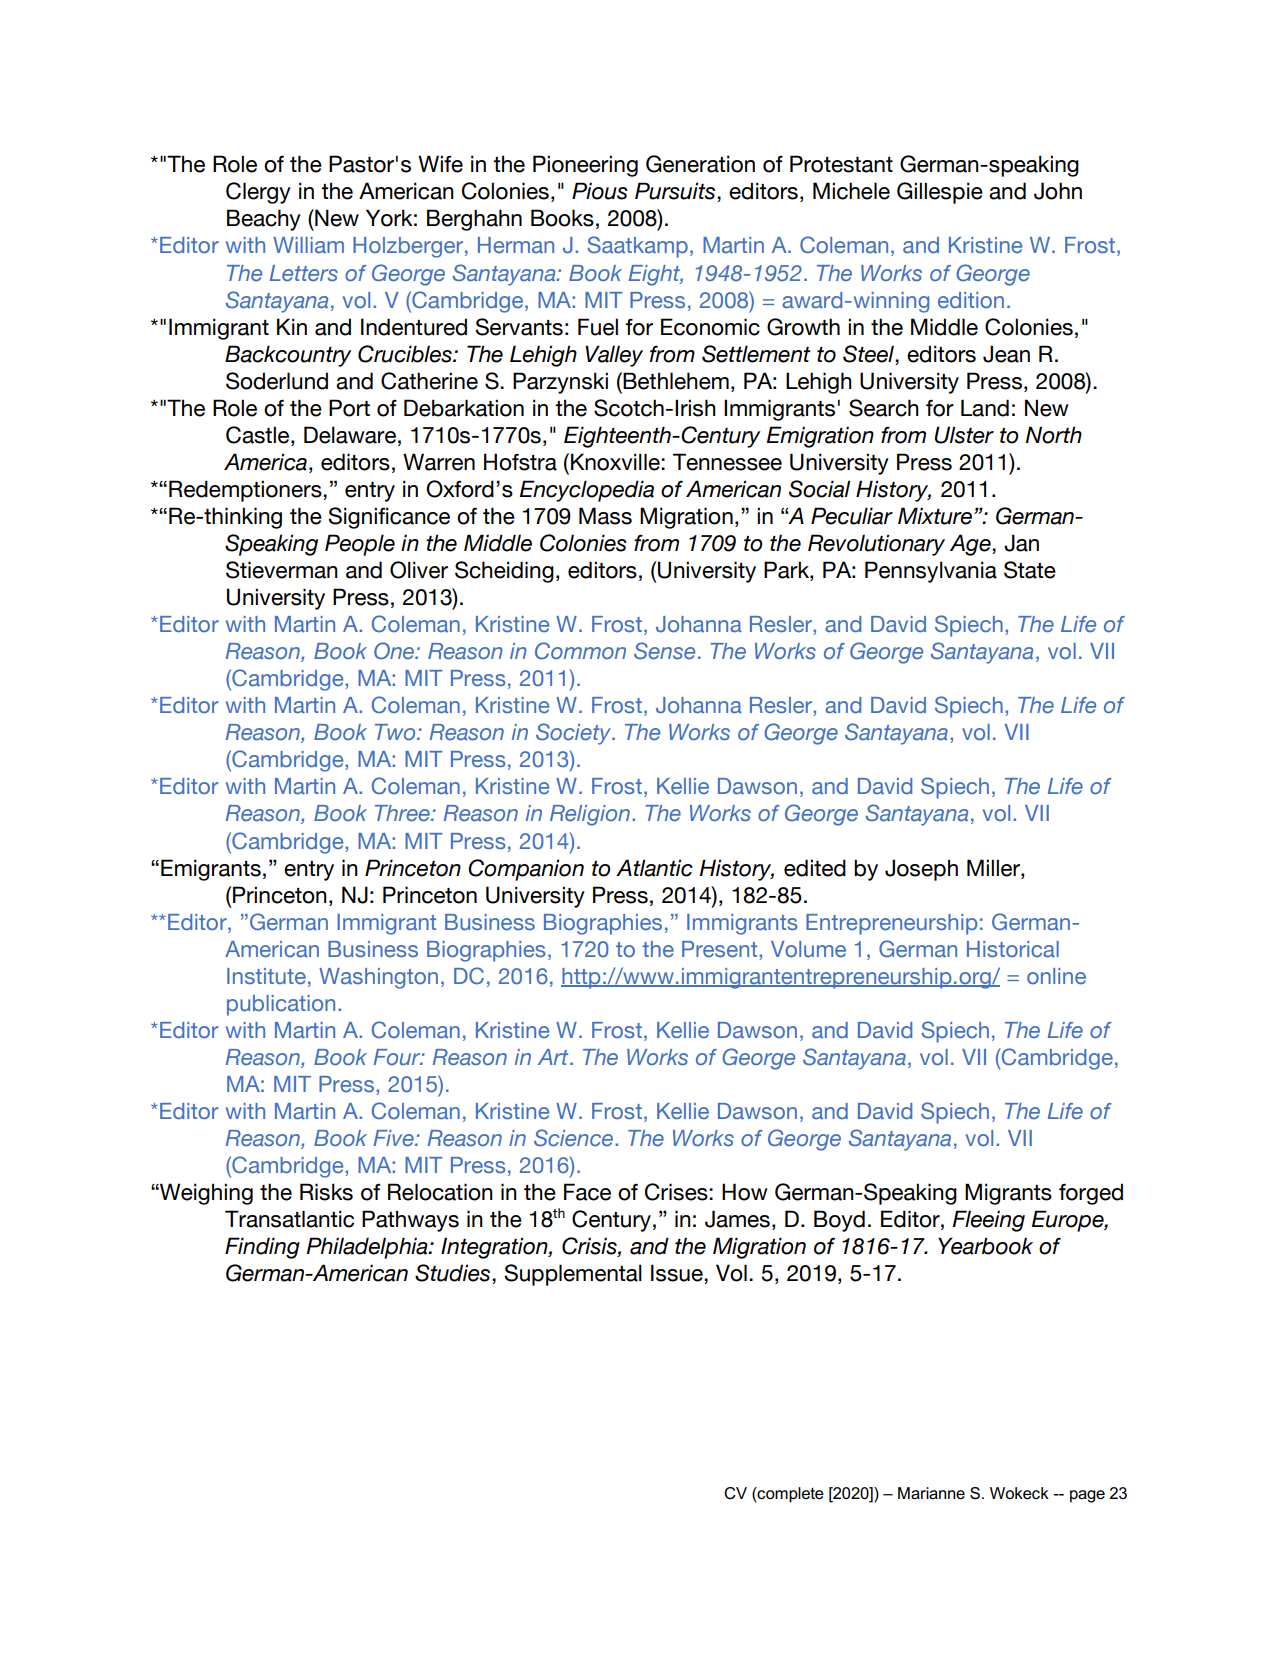 Image resolution: width=1278 pixels, height=1653 pixels. What do you see at coordinates (326, 1192) in the screenshot?
I see `Risks` at bounding box center [326, 1192].
